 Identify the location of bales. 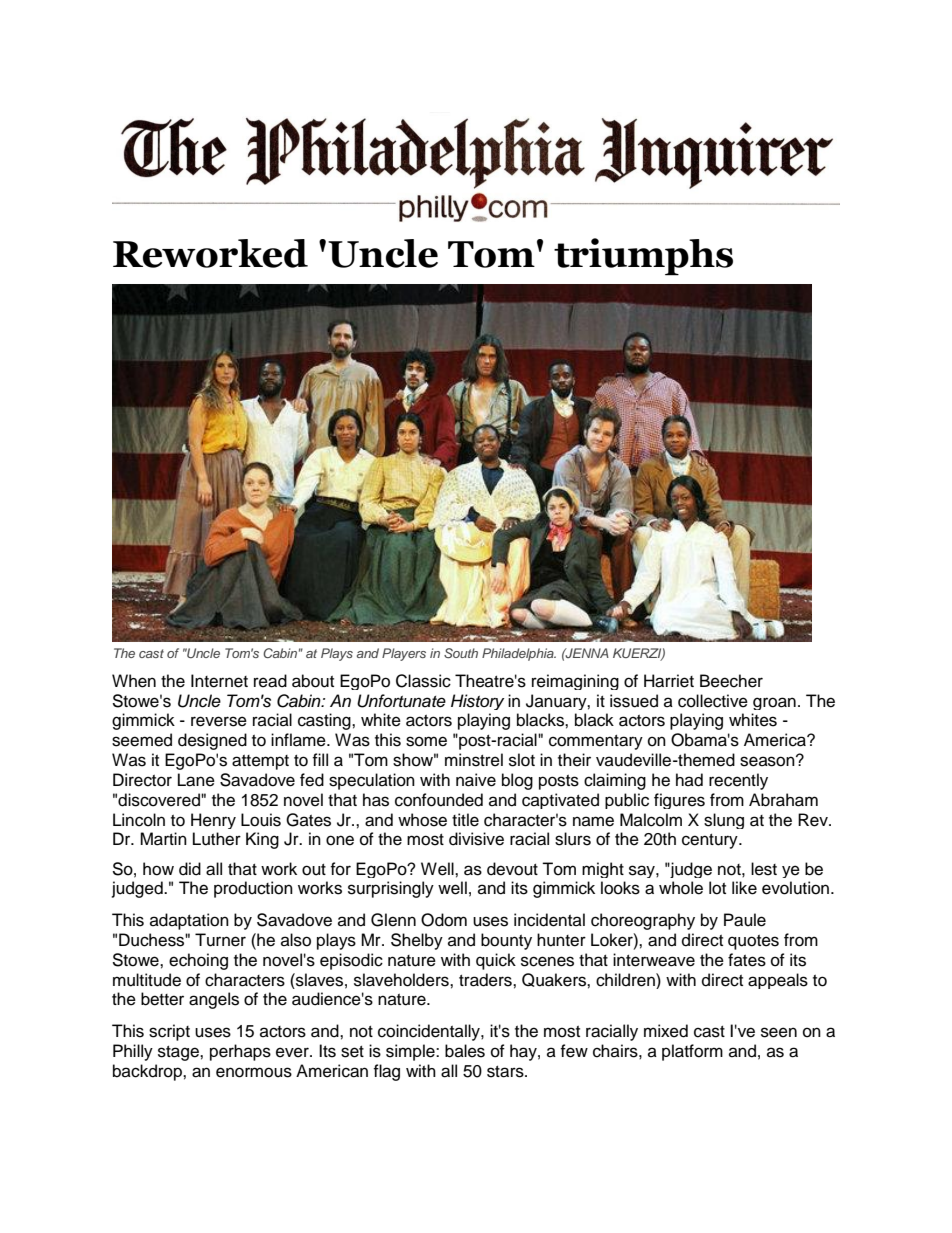
(465, 1051).
